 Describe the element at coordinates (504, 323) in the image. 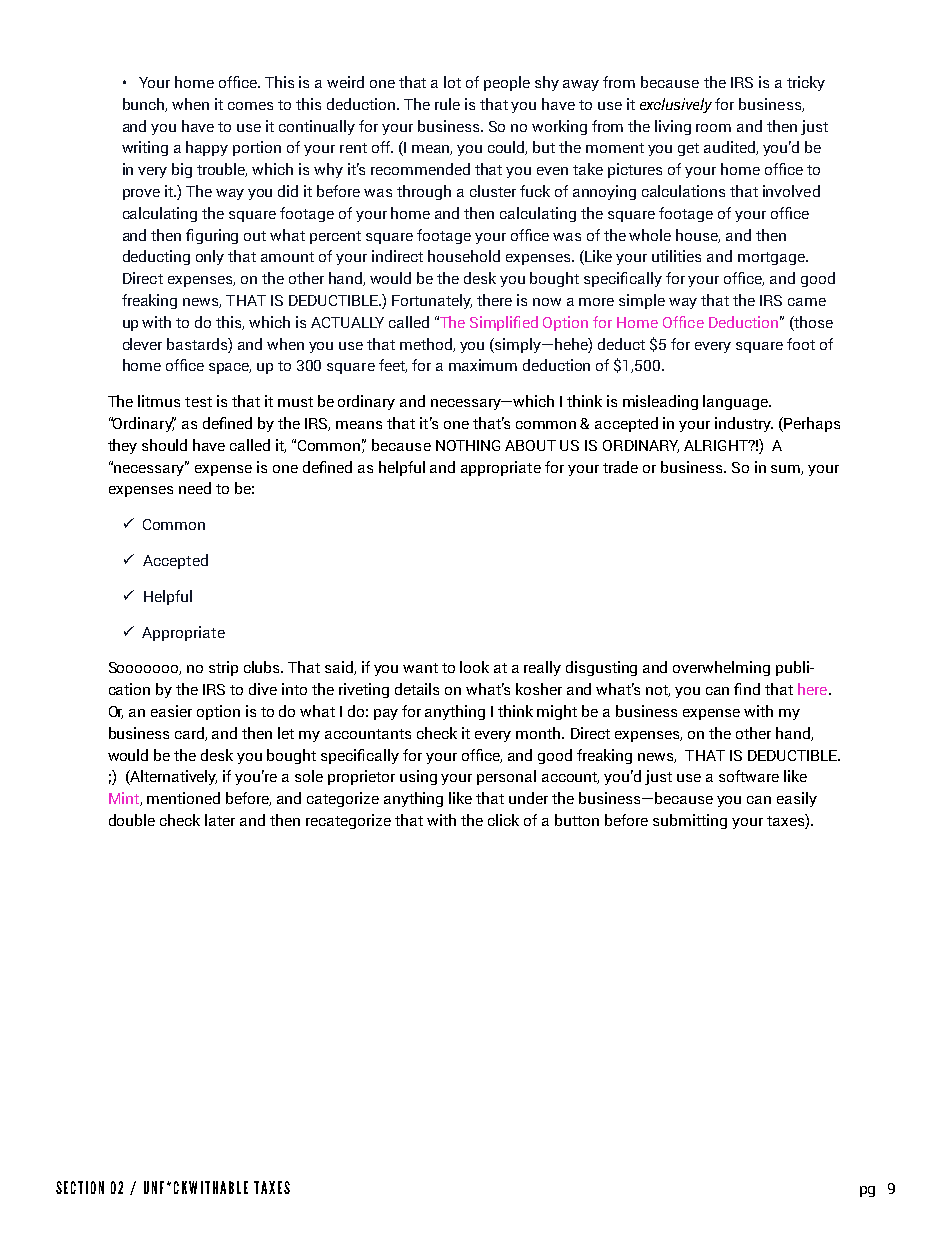

I see `Simplified` at that location.
